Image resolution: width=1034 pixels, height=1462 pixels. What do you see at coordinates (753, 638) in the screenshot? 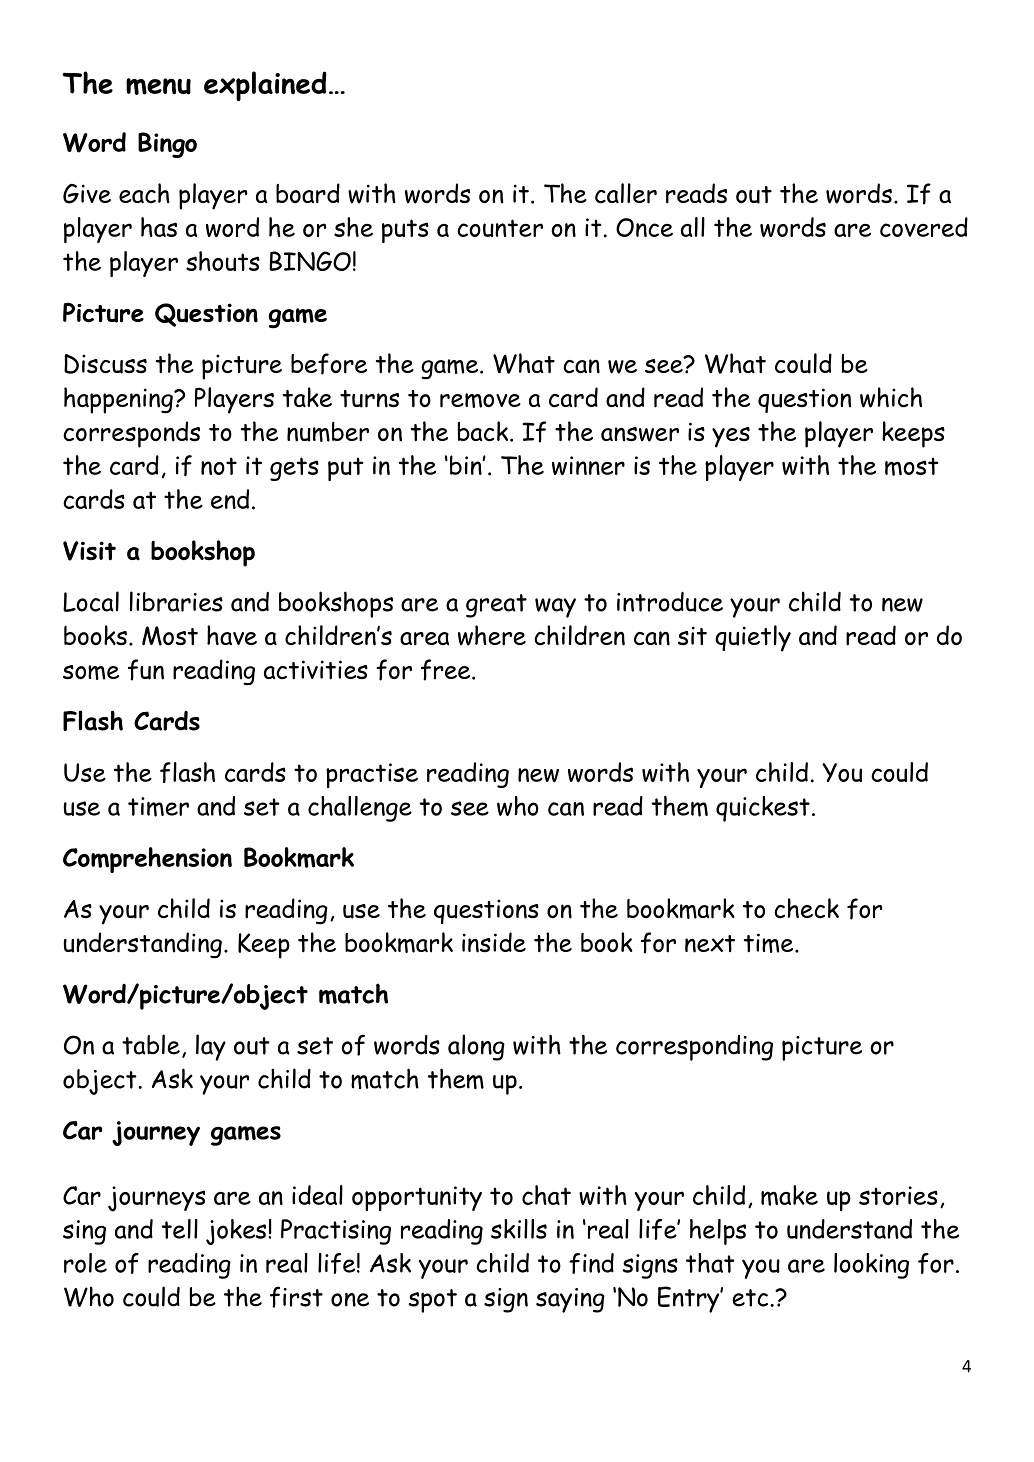
I see `quietly` at bounding box center [753, 638].
